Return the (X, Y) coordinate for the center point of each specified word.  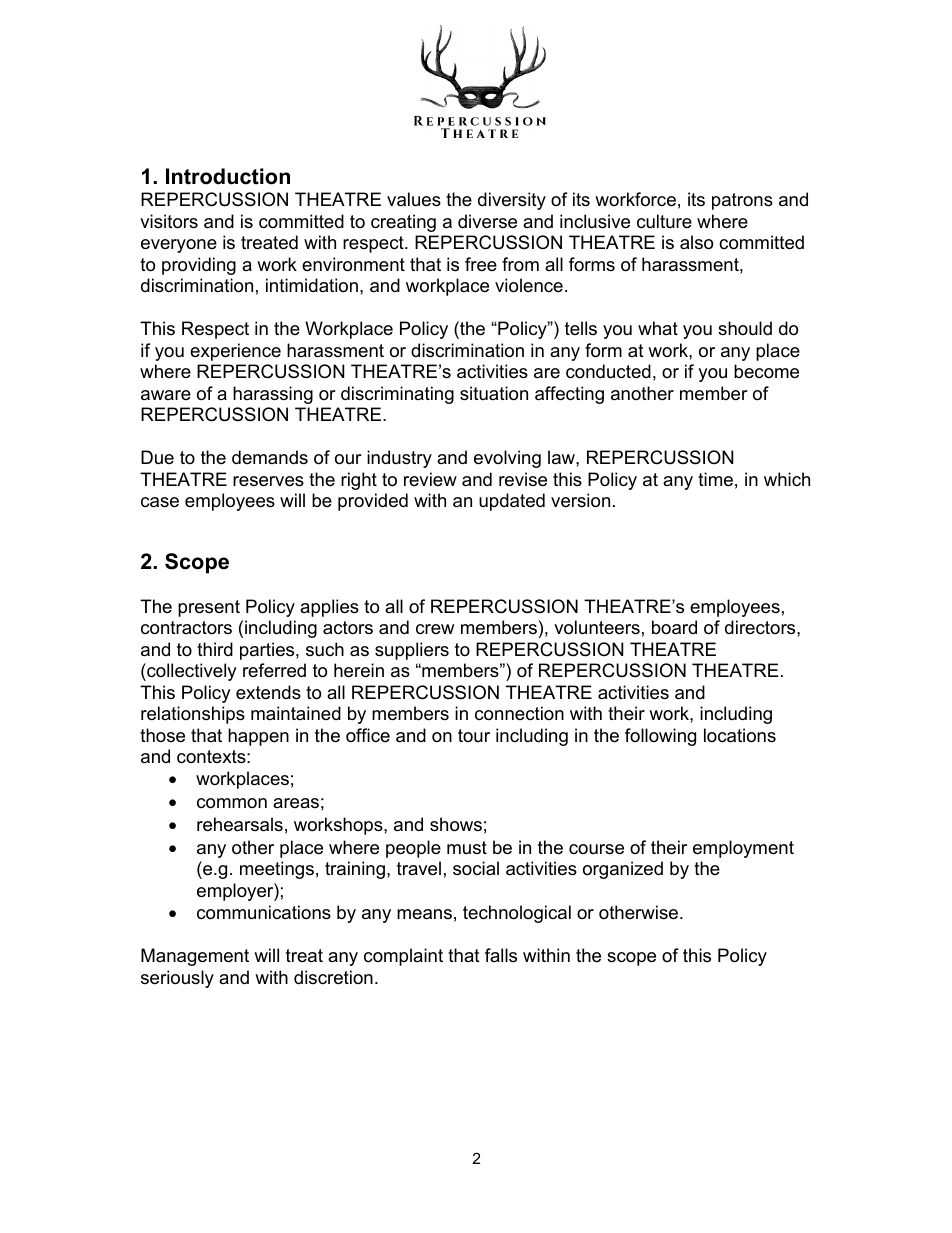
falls (501, 955)
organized (623, 870)
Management (195, 957)
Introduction (228, 176)
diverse (487, 221)
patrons (742, 201)
